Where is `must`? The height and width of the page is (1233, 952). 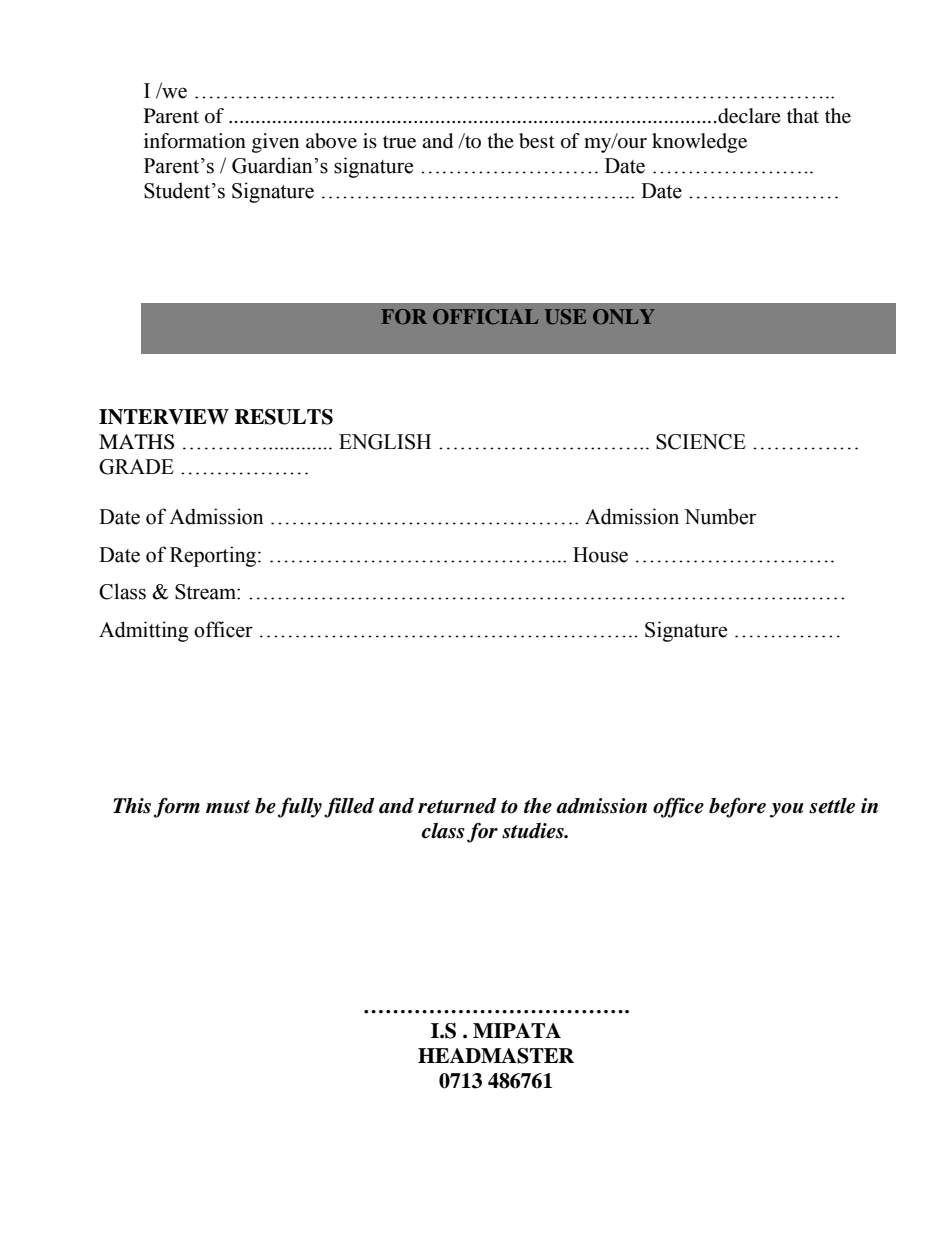
must is located at coordinates (228, 807).
